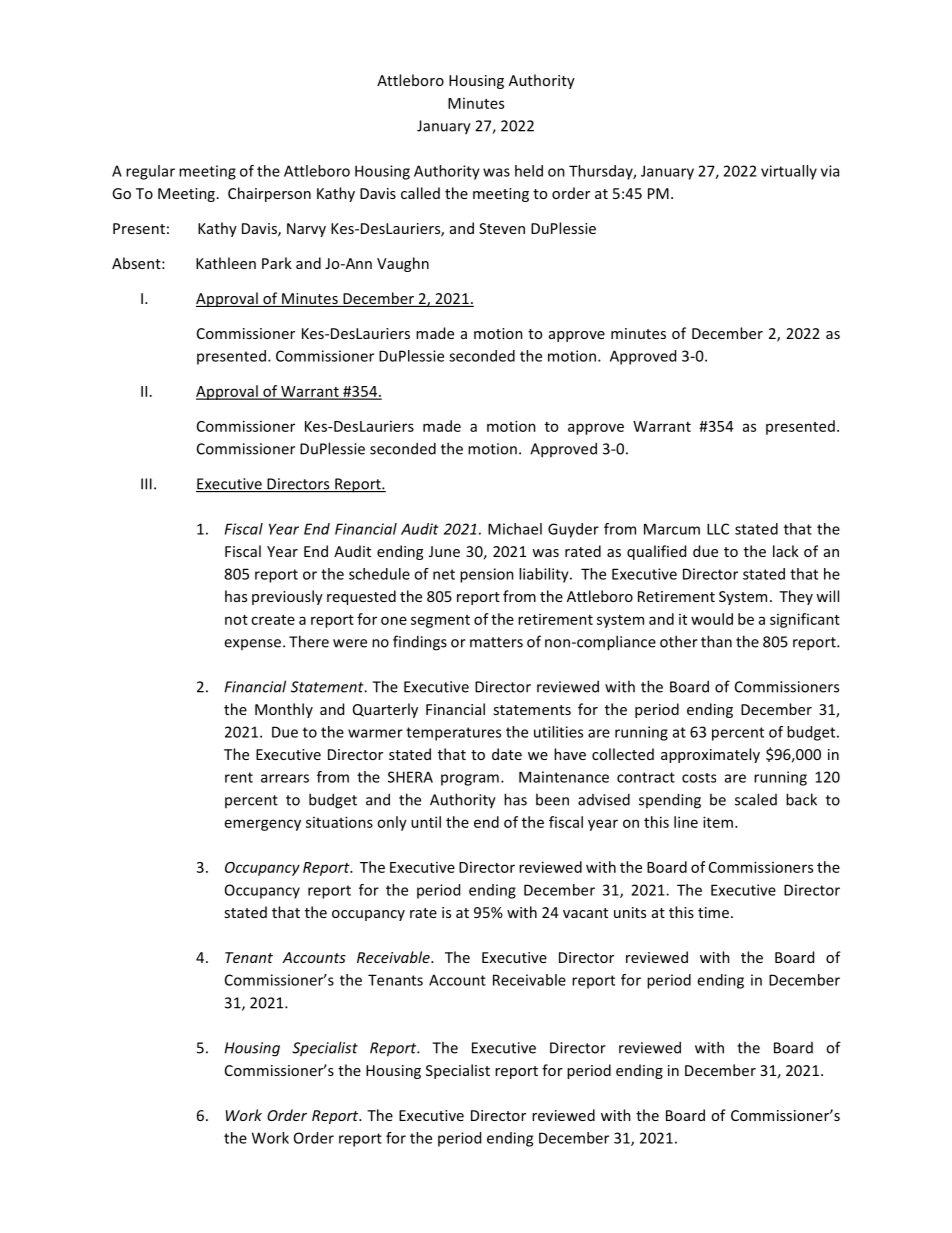 This screenshot has width=952, height=1233. I want to click on III, so click(146, 484).
